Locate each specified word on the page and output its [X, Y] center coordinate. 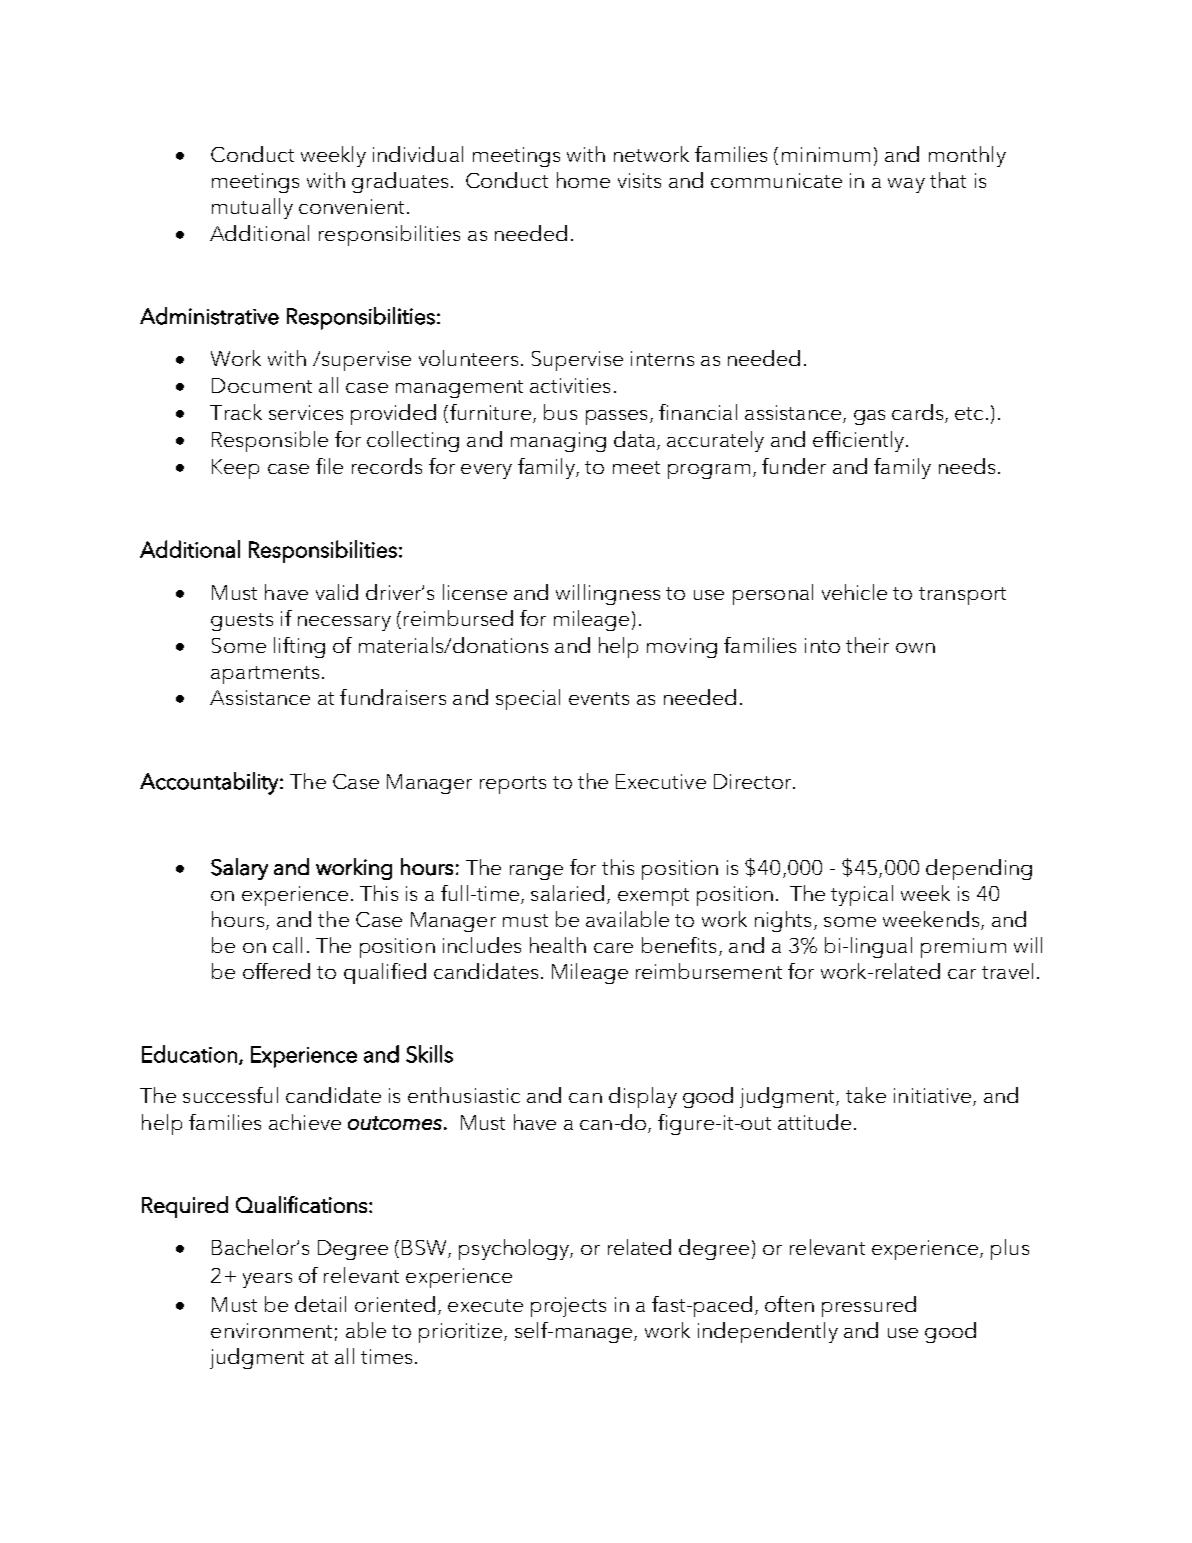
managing [558, 442]
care [613, 948]
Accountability [209, 783]
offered [276, 971]
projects [568, 1307]
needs [967, 466]
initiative [932, 1095]
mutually [252, 208]
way [906, 185]
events [599, 698]
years [267, 1280]
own [915, 648]
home [583, 180]
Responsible [270, 441]
